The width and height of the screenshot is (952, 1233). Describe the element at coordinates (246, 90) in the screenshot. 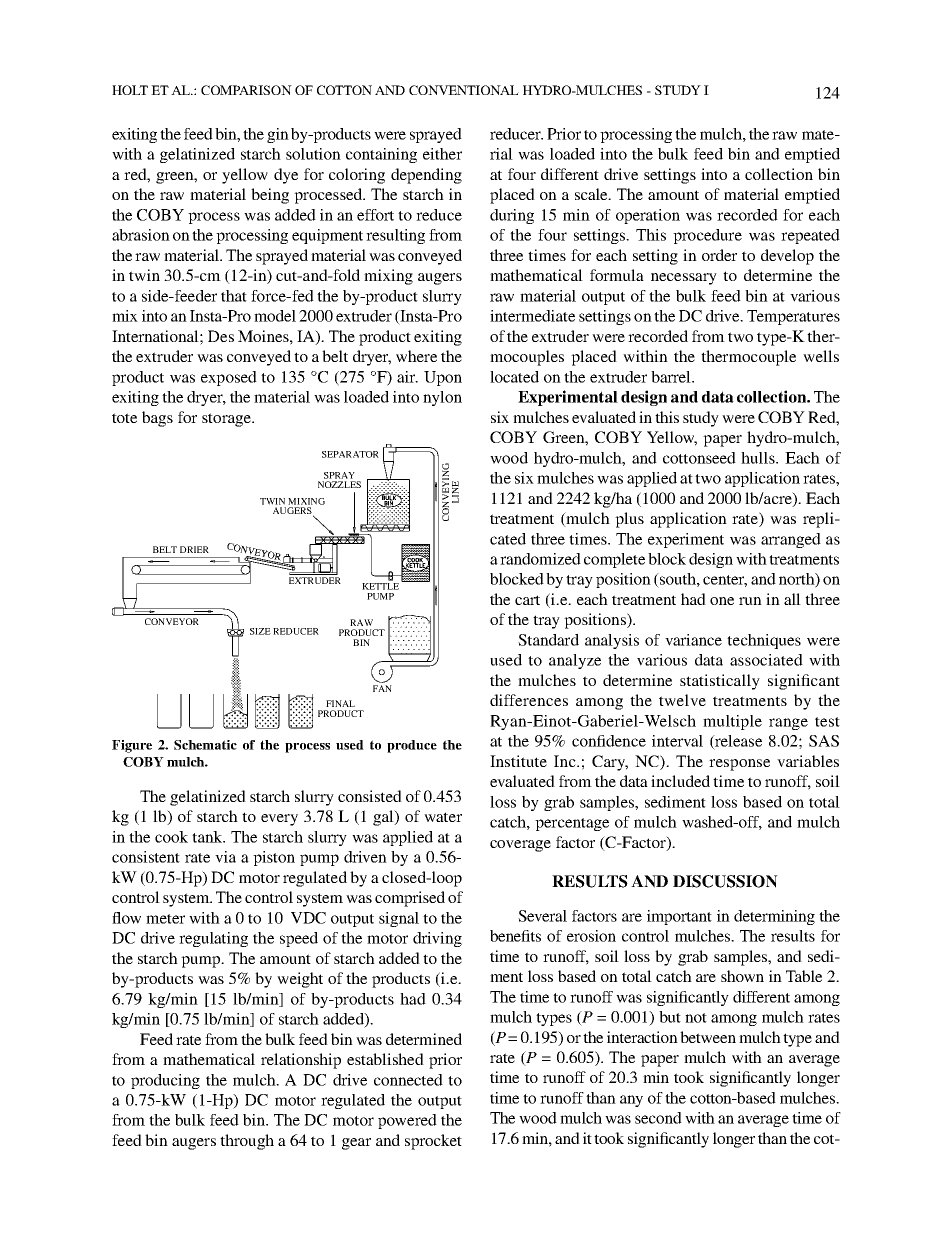

I see `Comparison` at that location.
